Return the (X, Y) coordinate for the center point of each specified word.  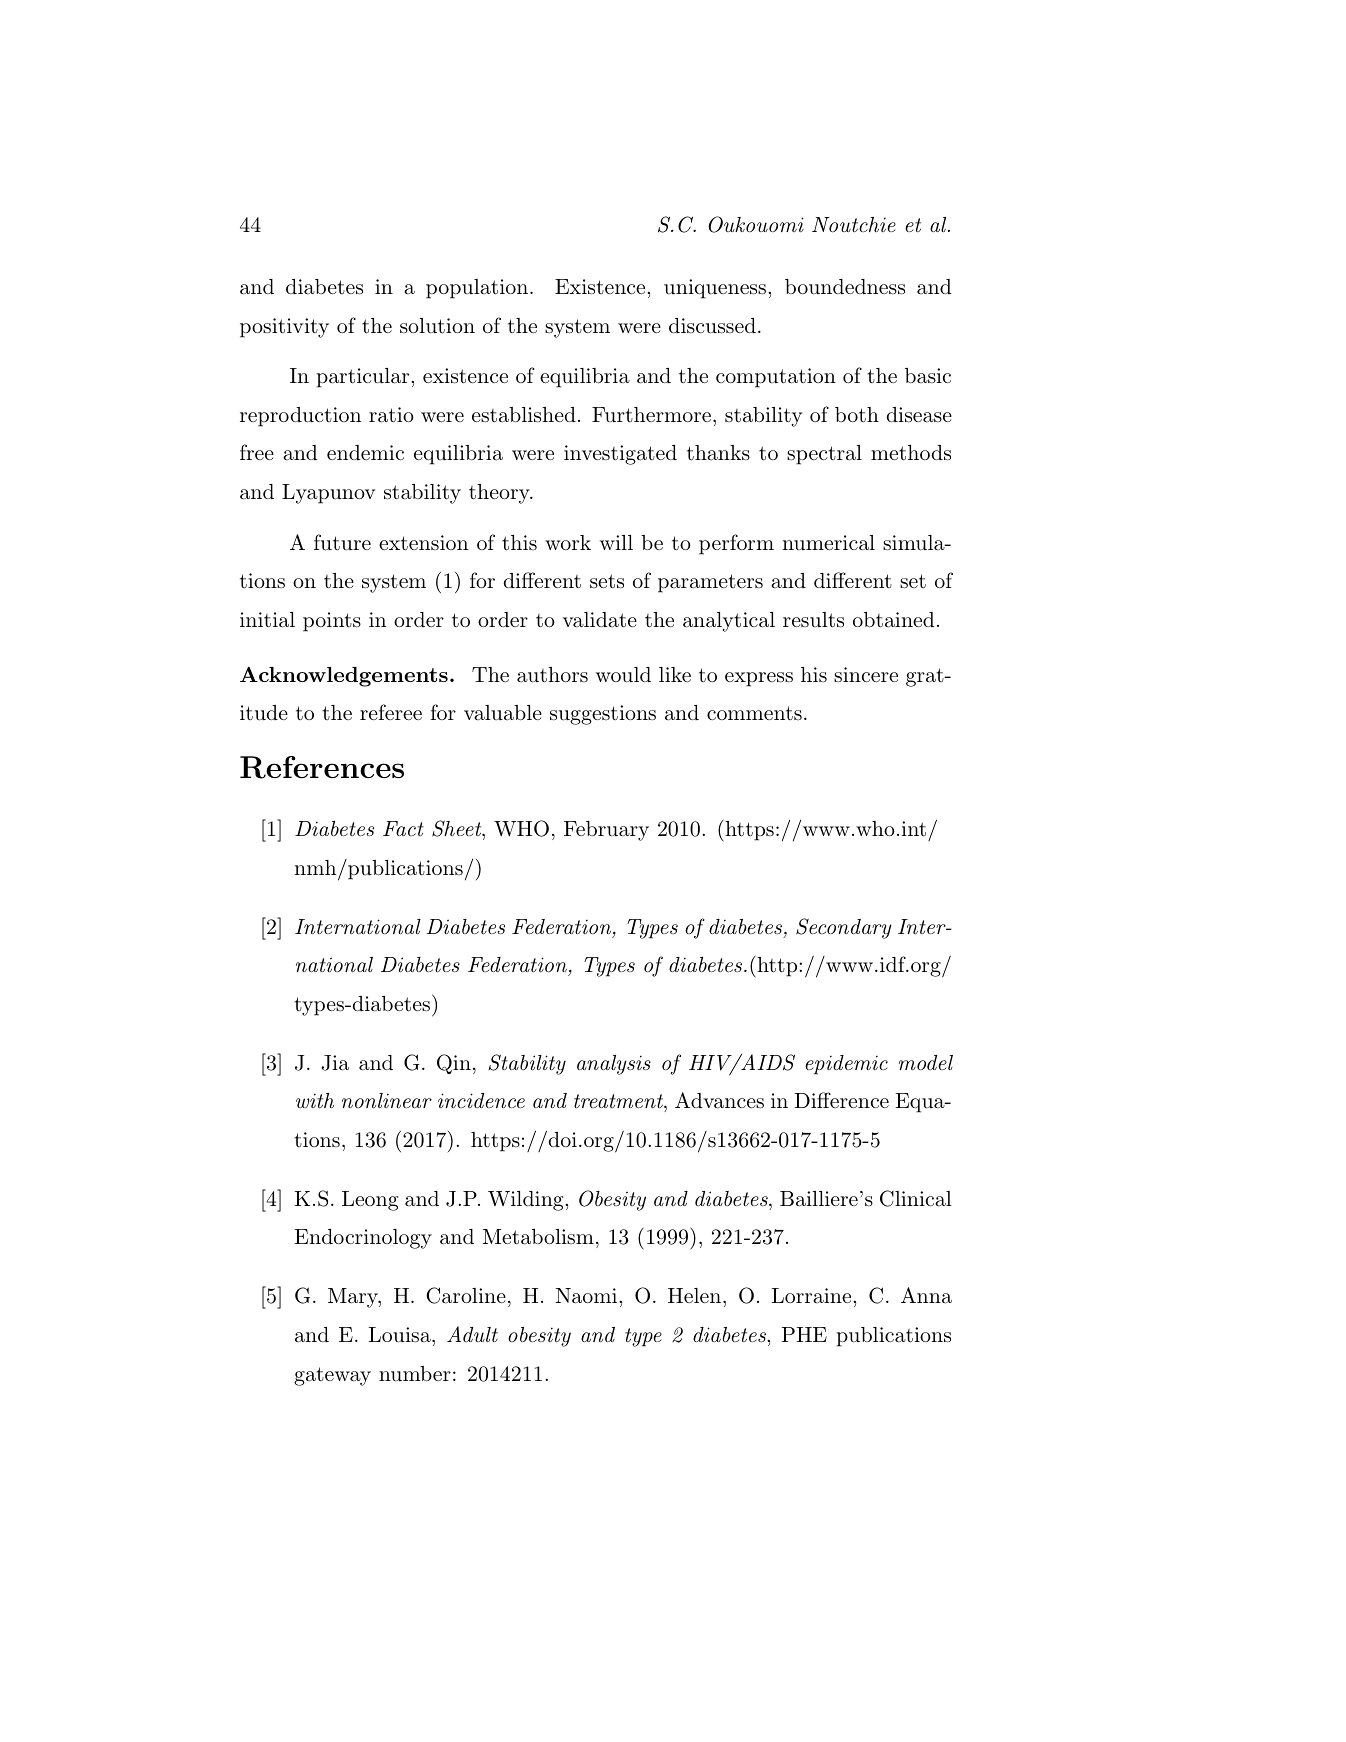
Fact (403, 828)
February (606, 831)
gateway (332, 1376)
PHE (804, 1334)
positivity (284, 328)
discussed (712, 326)
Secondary (844, 928)
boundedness (845, 287)
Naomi (586, 1296)
